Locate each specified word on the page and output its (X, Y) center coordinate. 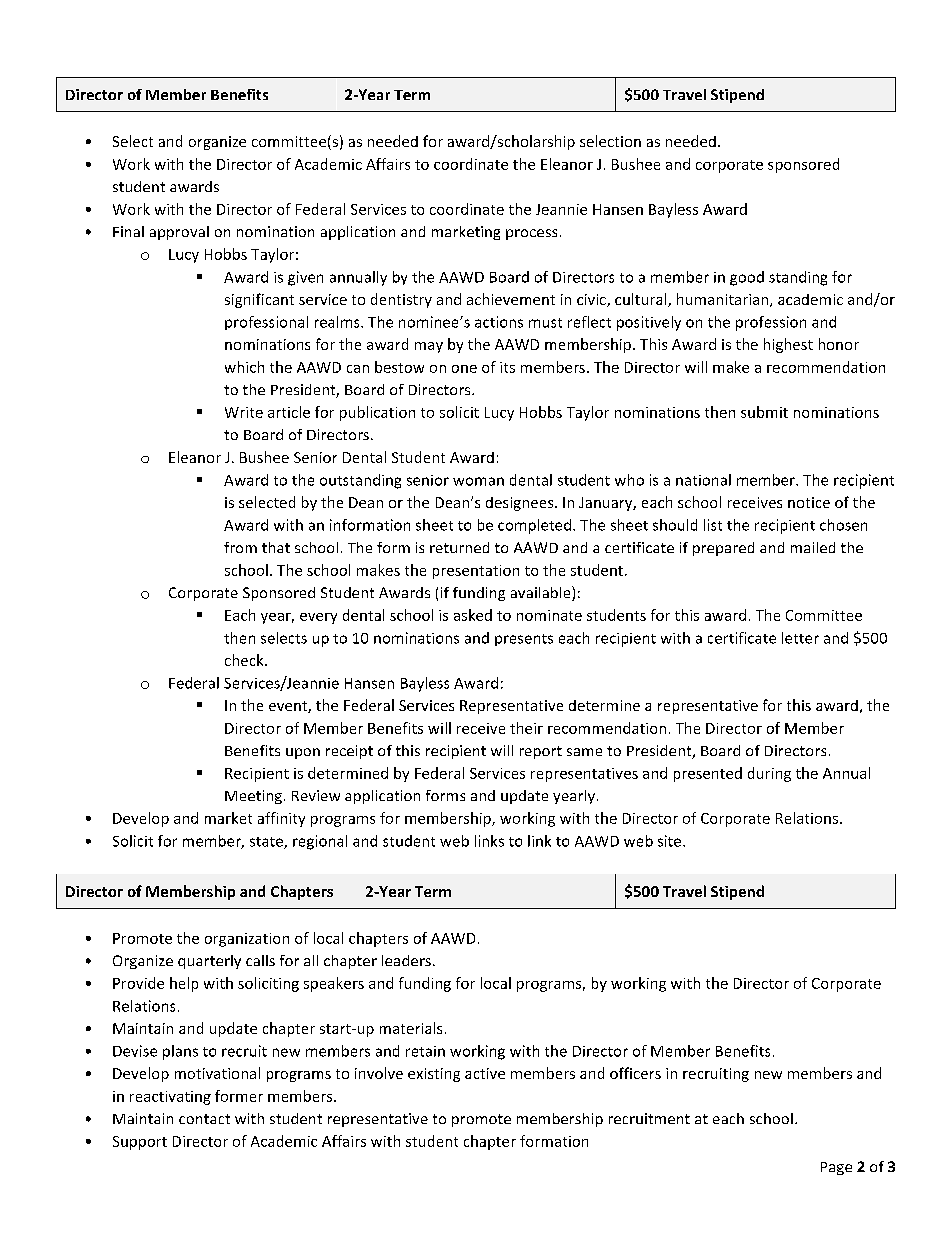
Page (836, 1168)
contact (204, 1119)
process (531, 234)
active (485, 1073)
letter (800, 638)
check (245, 660)
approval (179, 233)
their (526, 728)
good (747, 278)
